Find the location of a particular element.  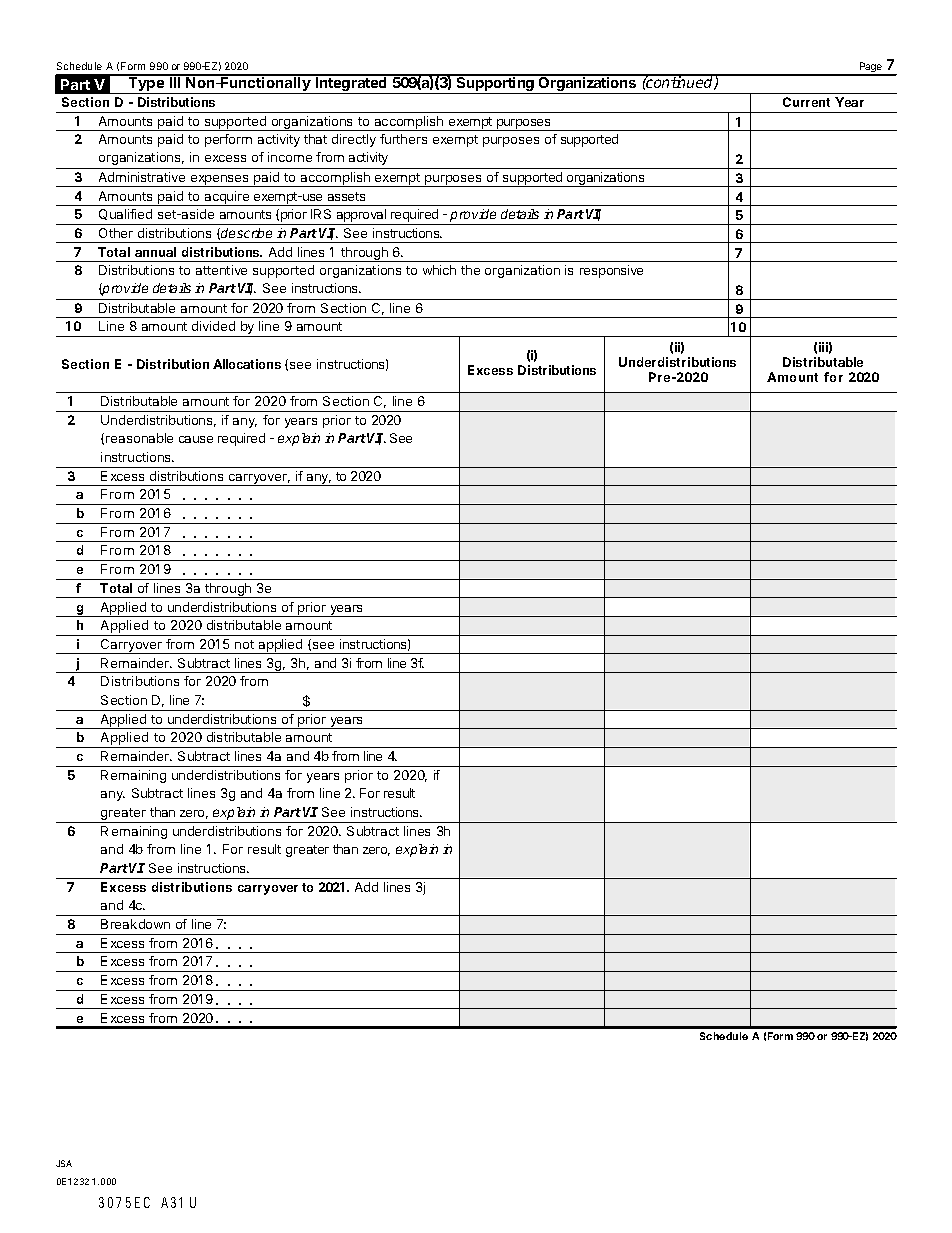

cause is located at coordinates (196, 439).
